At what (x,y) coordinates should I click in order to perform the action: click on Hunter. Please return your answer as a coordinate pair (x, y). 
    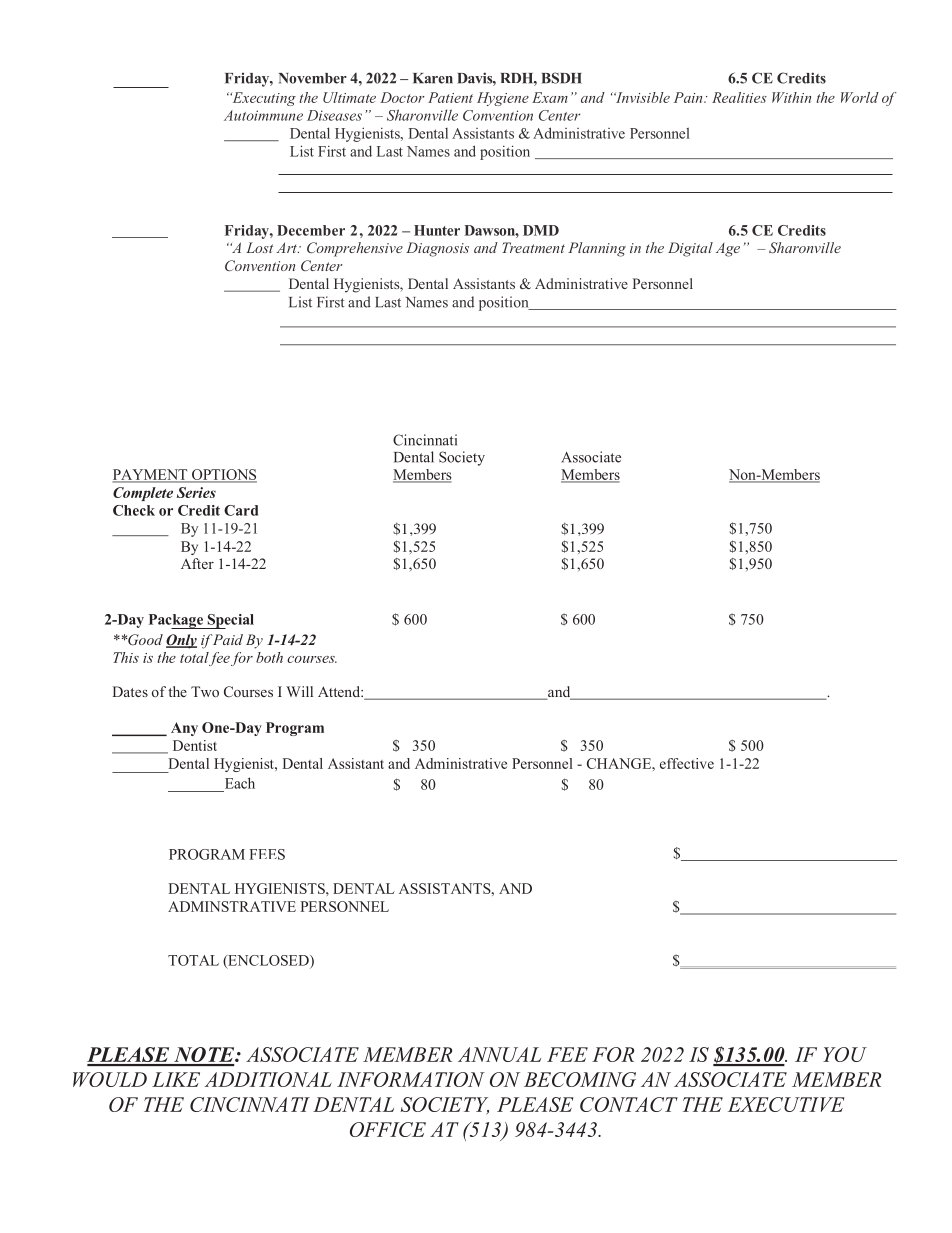
    Looking at the image, I should click on (437, 230).
